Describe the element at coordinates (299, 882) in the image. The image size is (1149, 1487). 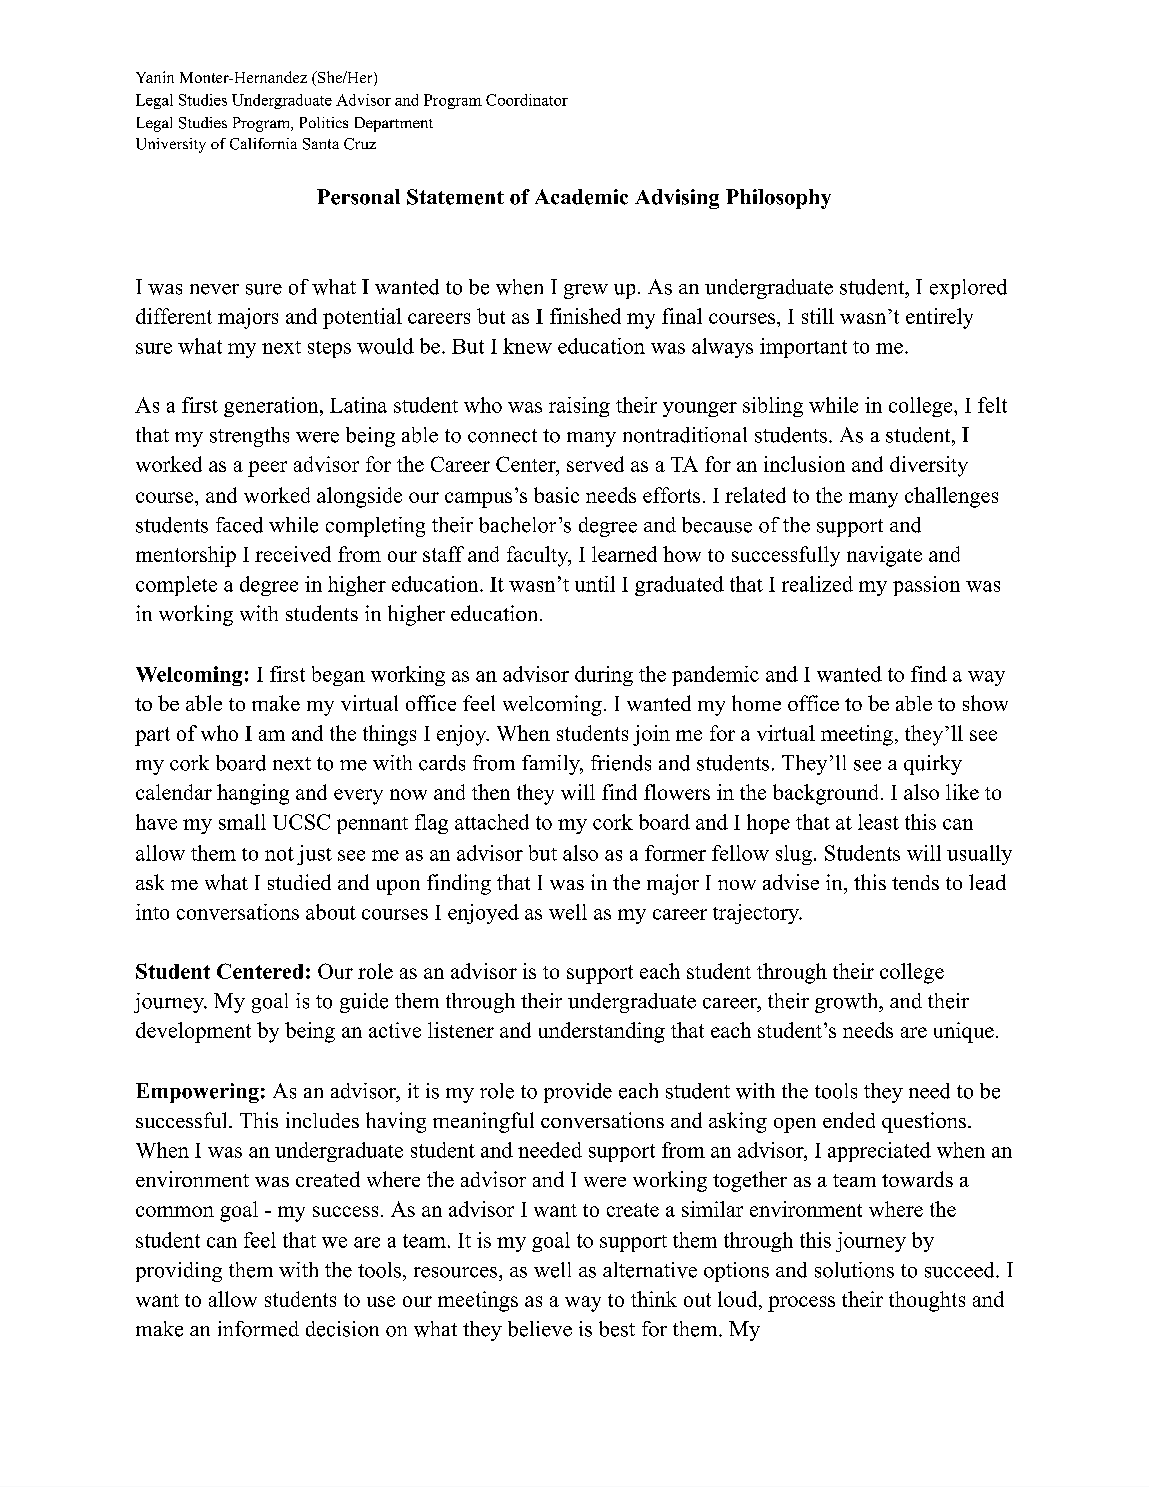
I see `studied` at that location.
